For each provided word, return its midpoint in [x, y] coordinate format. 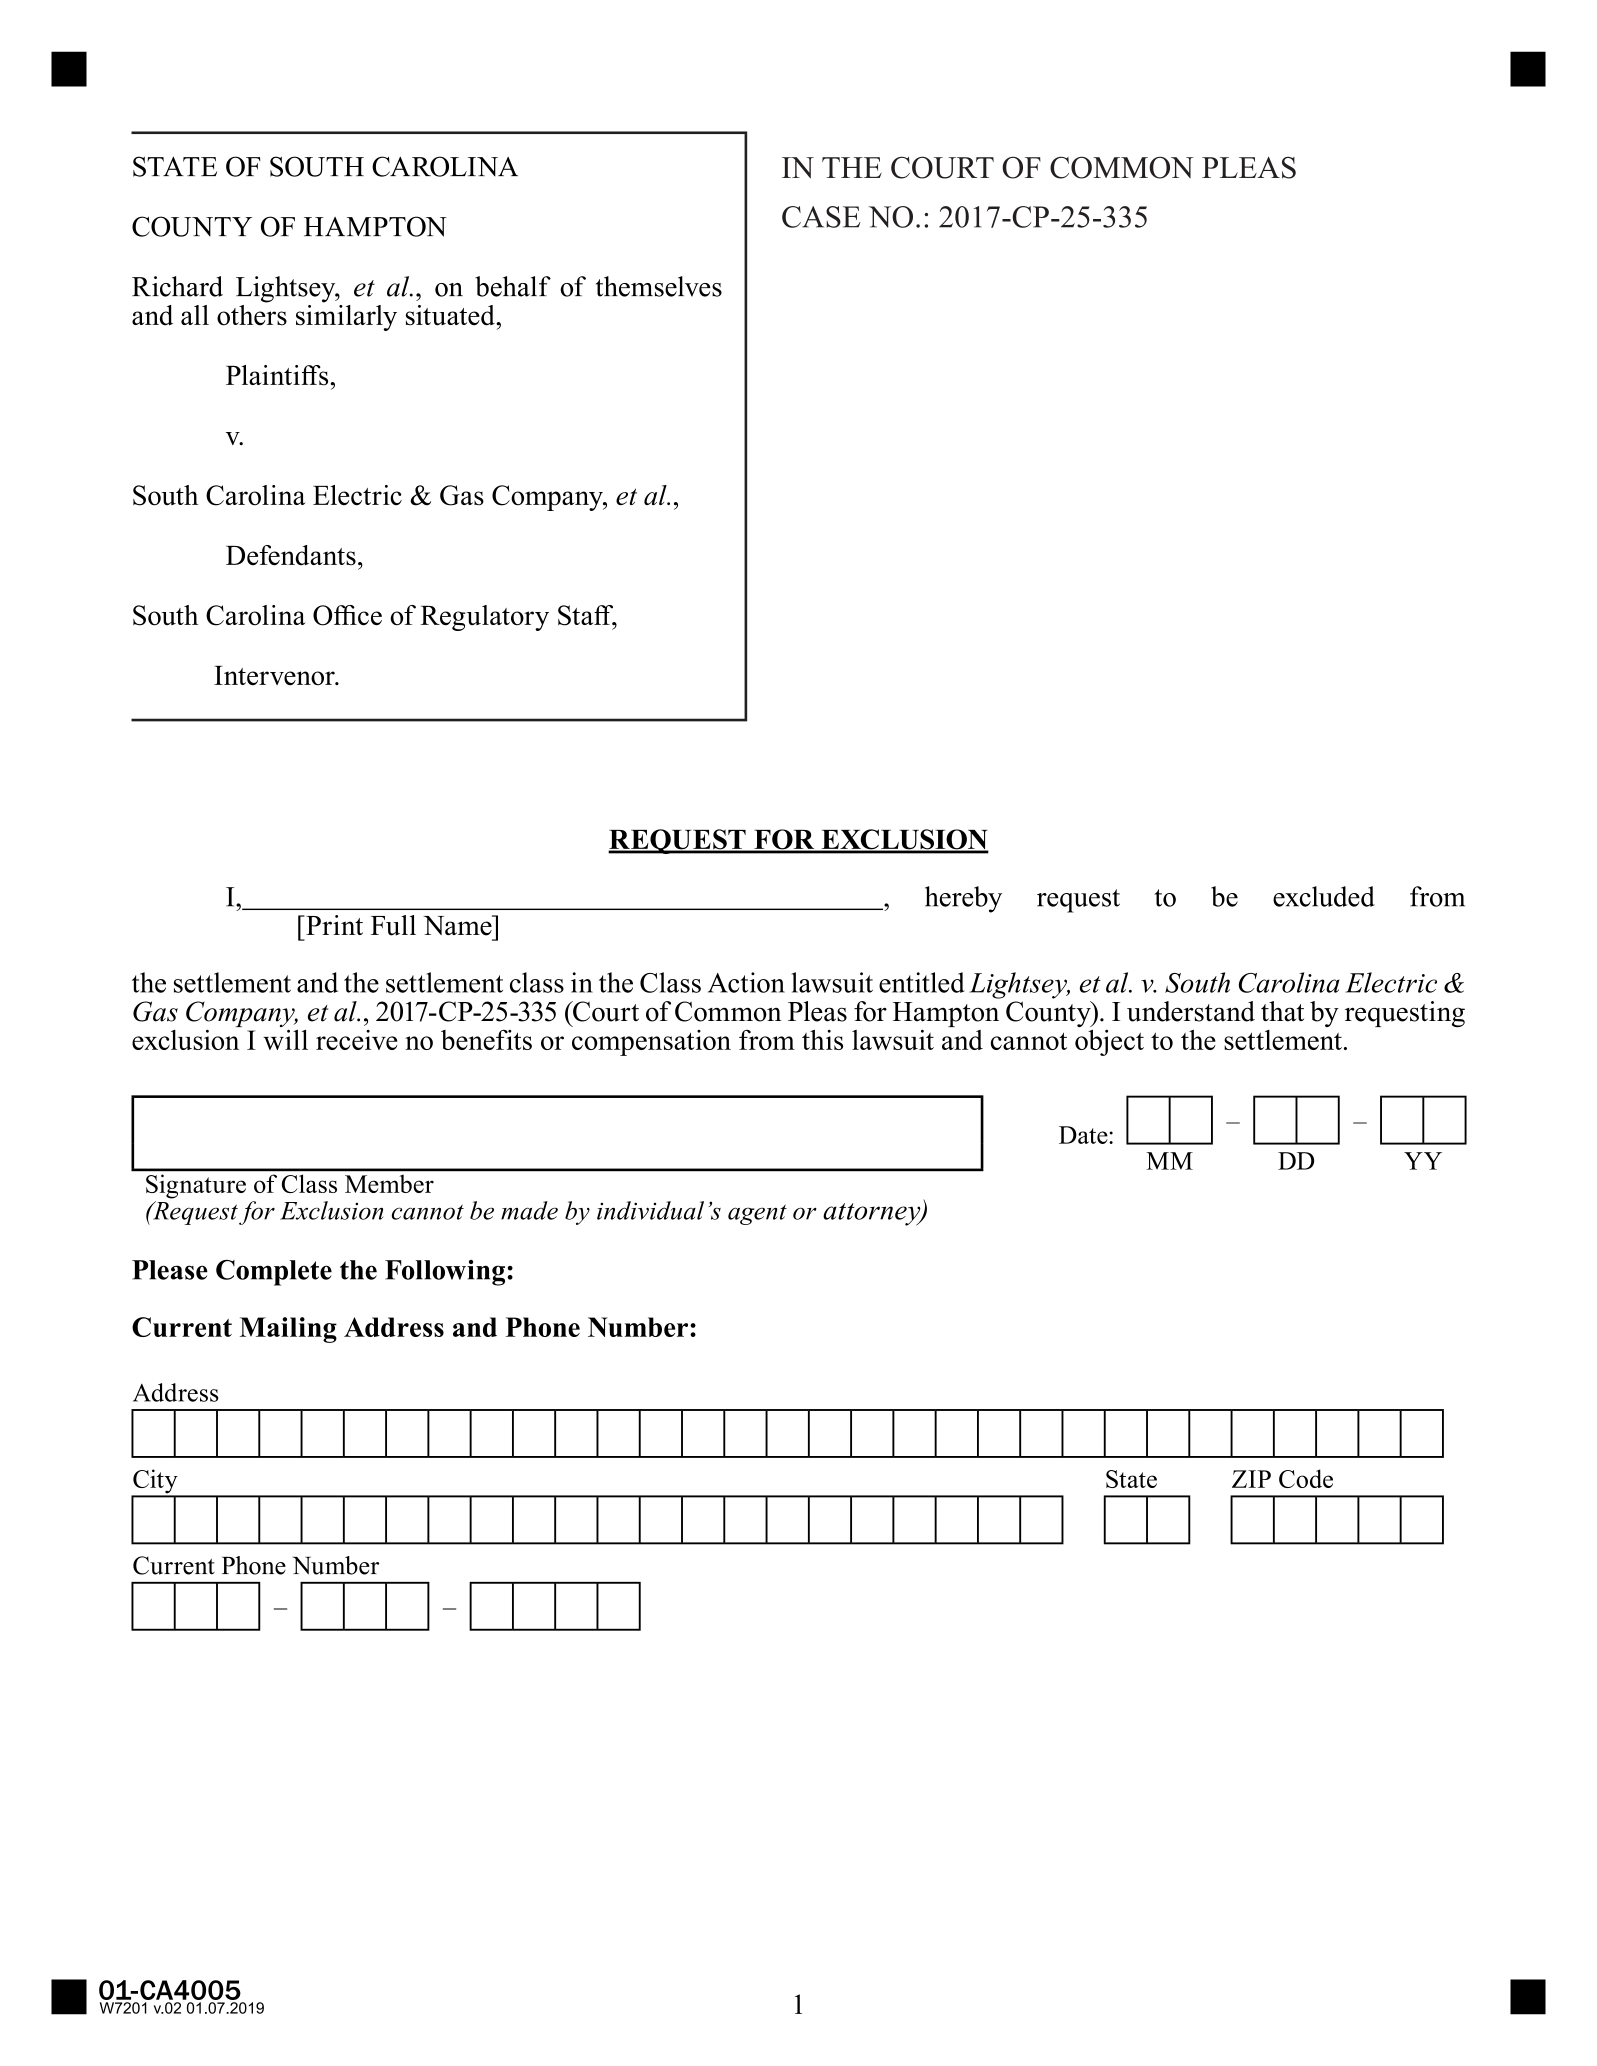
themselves [659, 286]
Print [333, 925]
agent [757, 1214]
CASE [821, 217]
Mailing [288, 1330]
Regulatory [485, 618]
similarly [346, 316]
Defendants [291, 555]
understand [1191, 1011]
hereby [963, 899]
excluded [1324, 896]
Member [389, 1184]
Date [1084, 1135]
